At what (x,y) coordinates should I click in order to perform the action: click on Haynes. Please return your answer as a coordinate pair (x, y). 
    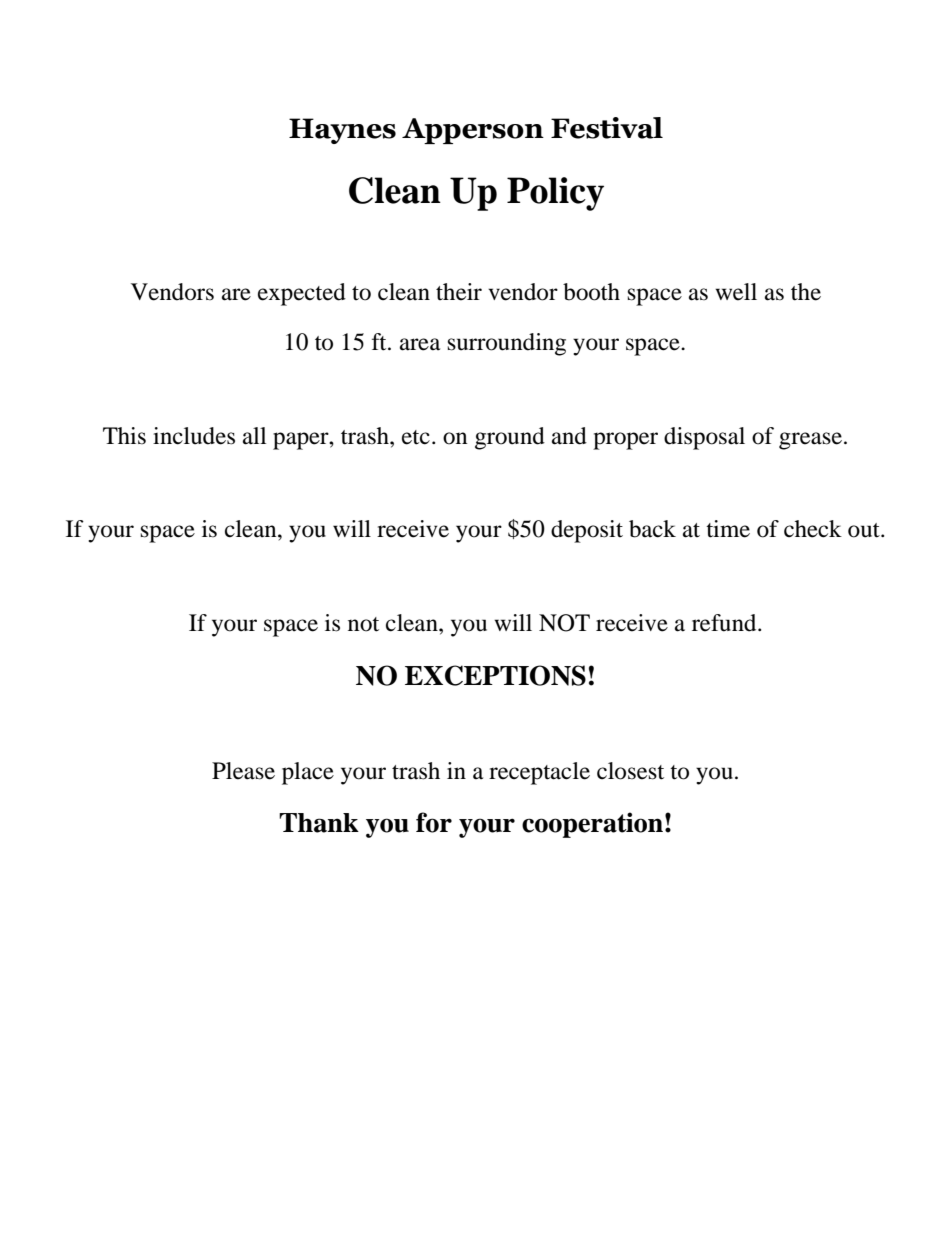
    Looking at the image, I should click on (342, 131).
